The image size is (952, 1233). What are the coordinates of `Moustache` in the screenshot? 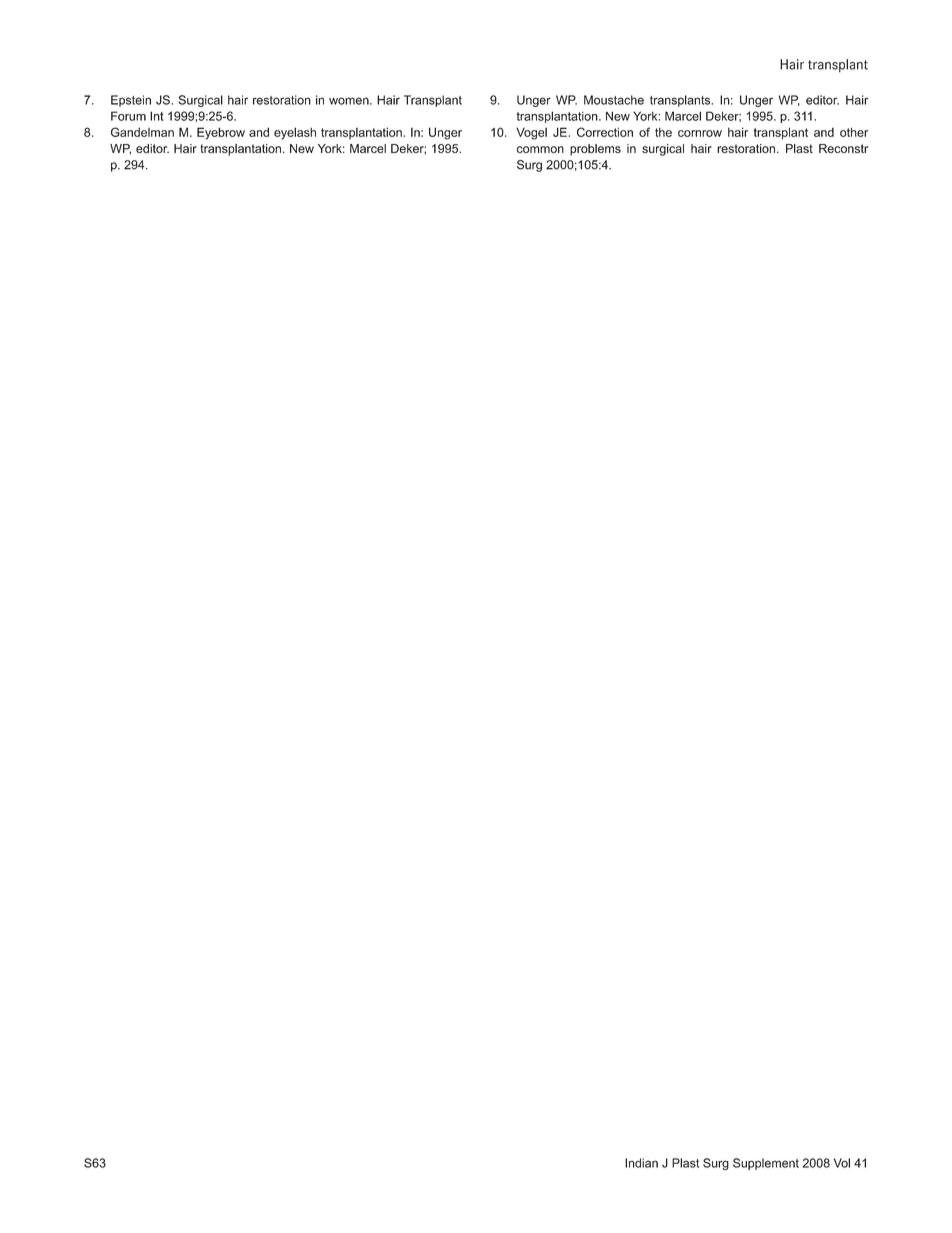 It's located at (614, 100).
